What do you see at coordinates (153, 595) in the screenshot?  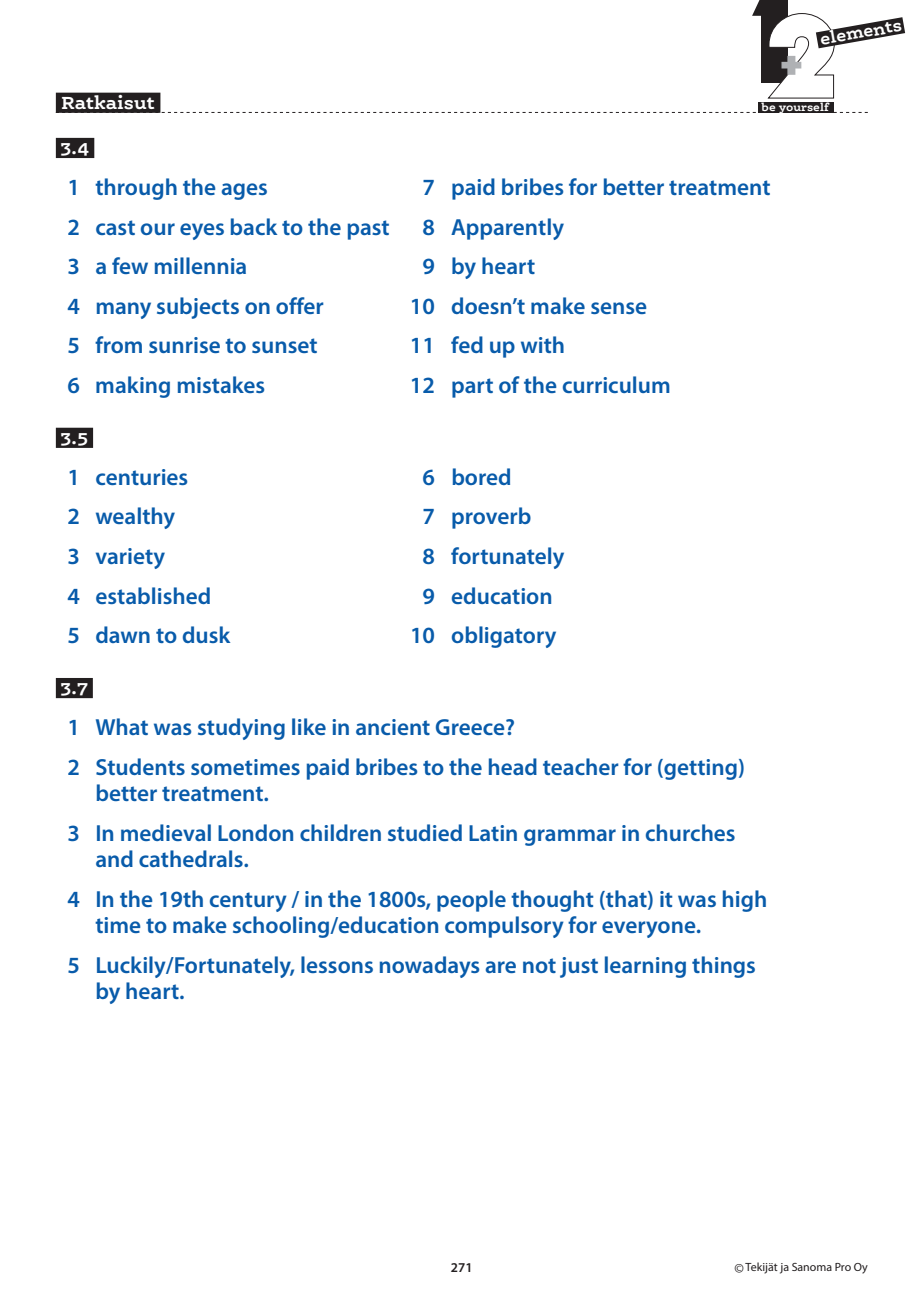 I see `established` at bounding box center [153, 595].
